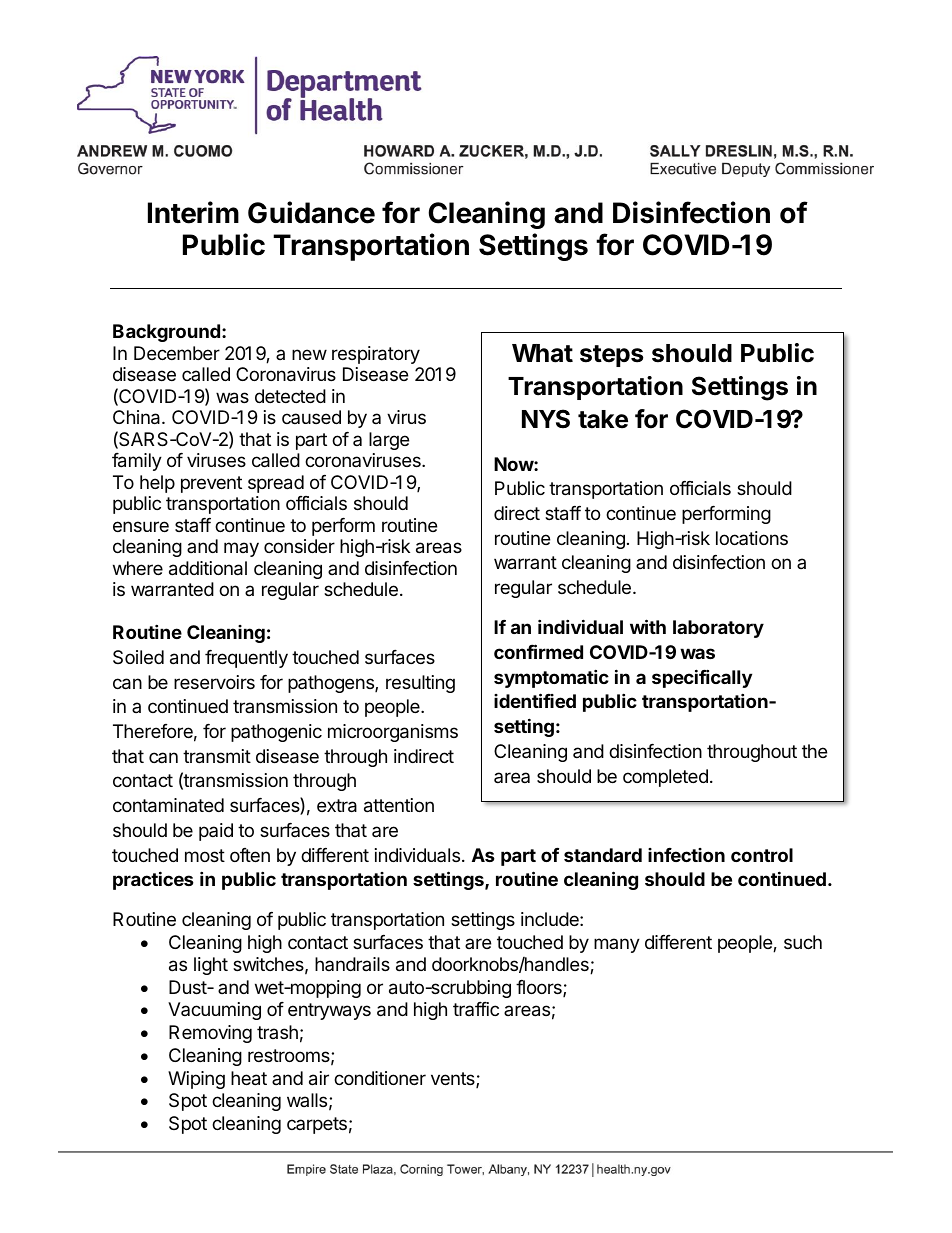  Describe the element at coordinates (454, 1080) in the screenshot. I see `vents` at that location.
